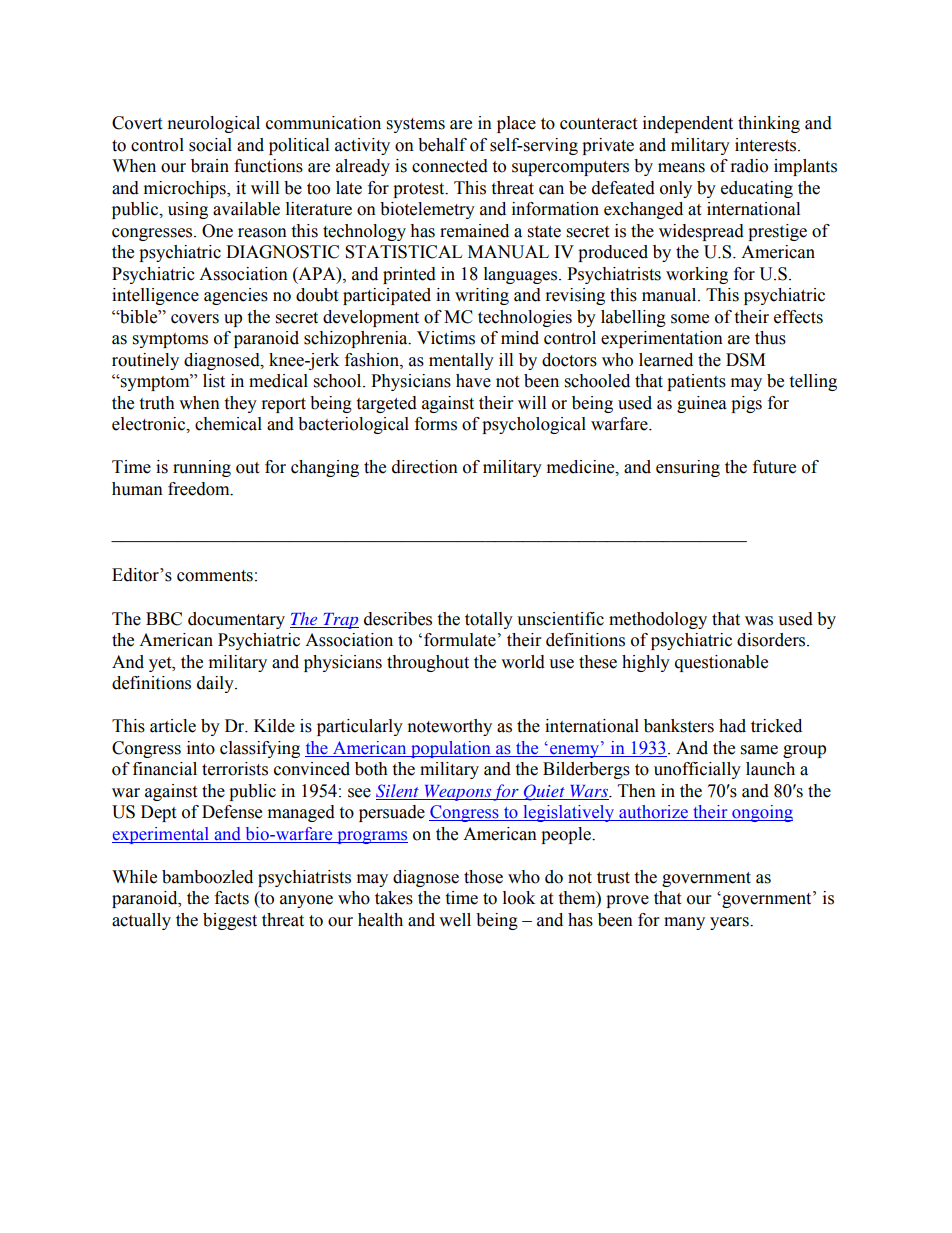  I want to click on totally, so click(489, 620).
